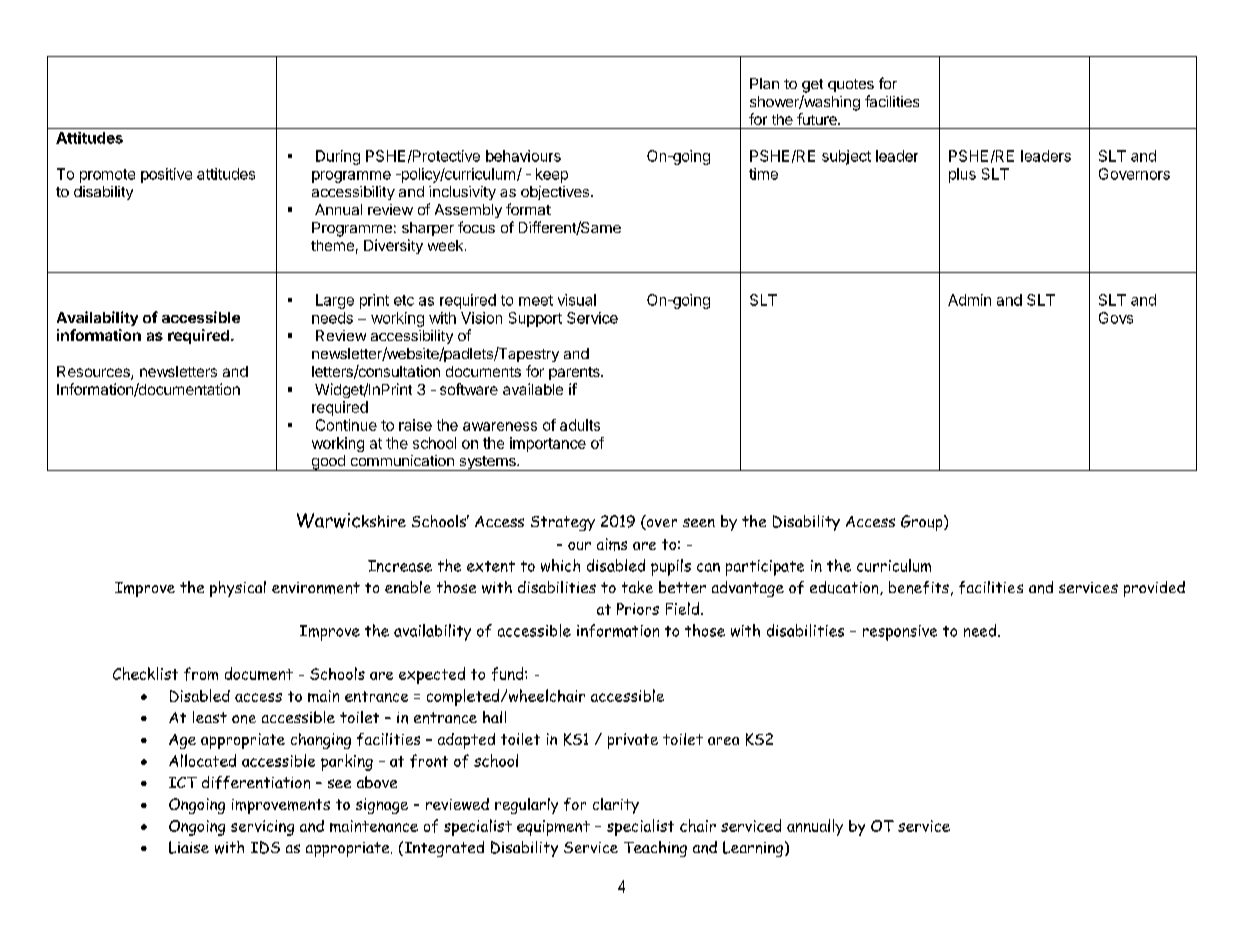 The image size is (1233, 952). What do you see at coordinates (201, 674) in the screenshot?
I see `from` at bounding box center [201, 674].
